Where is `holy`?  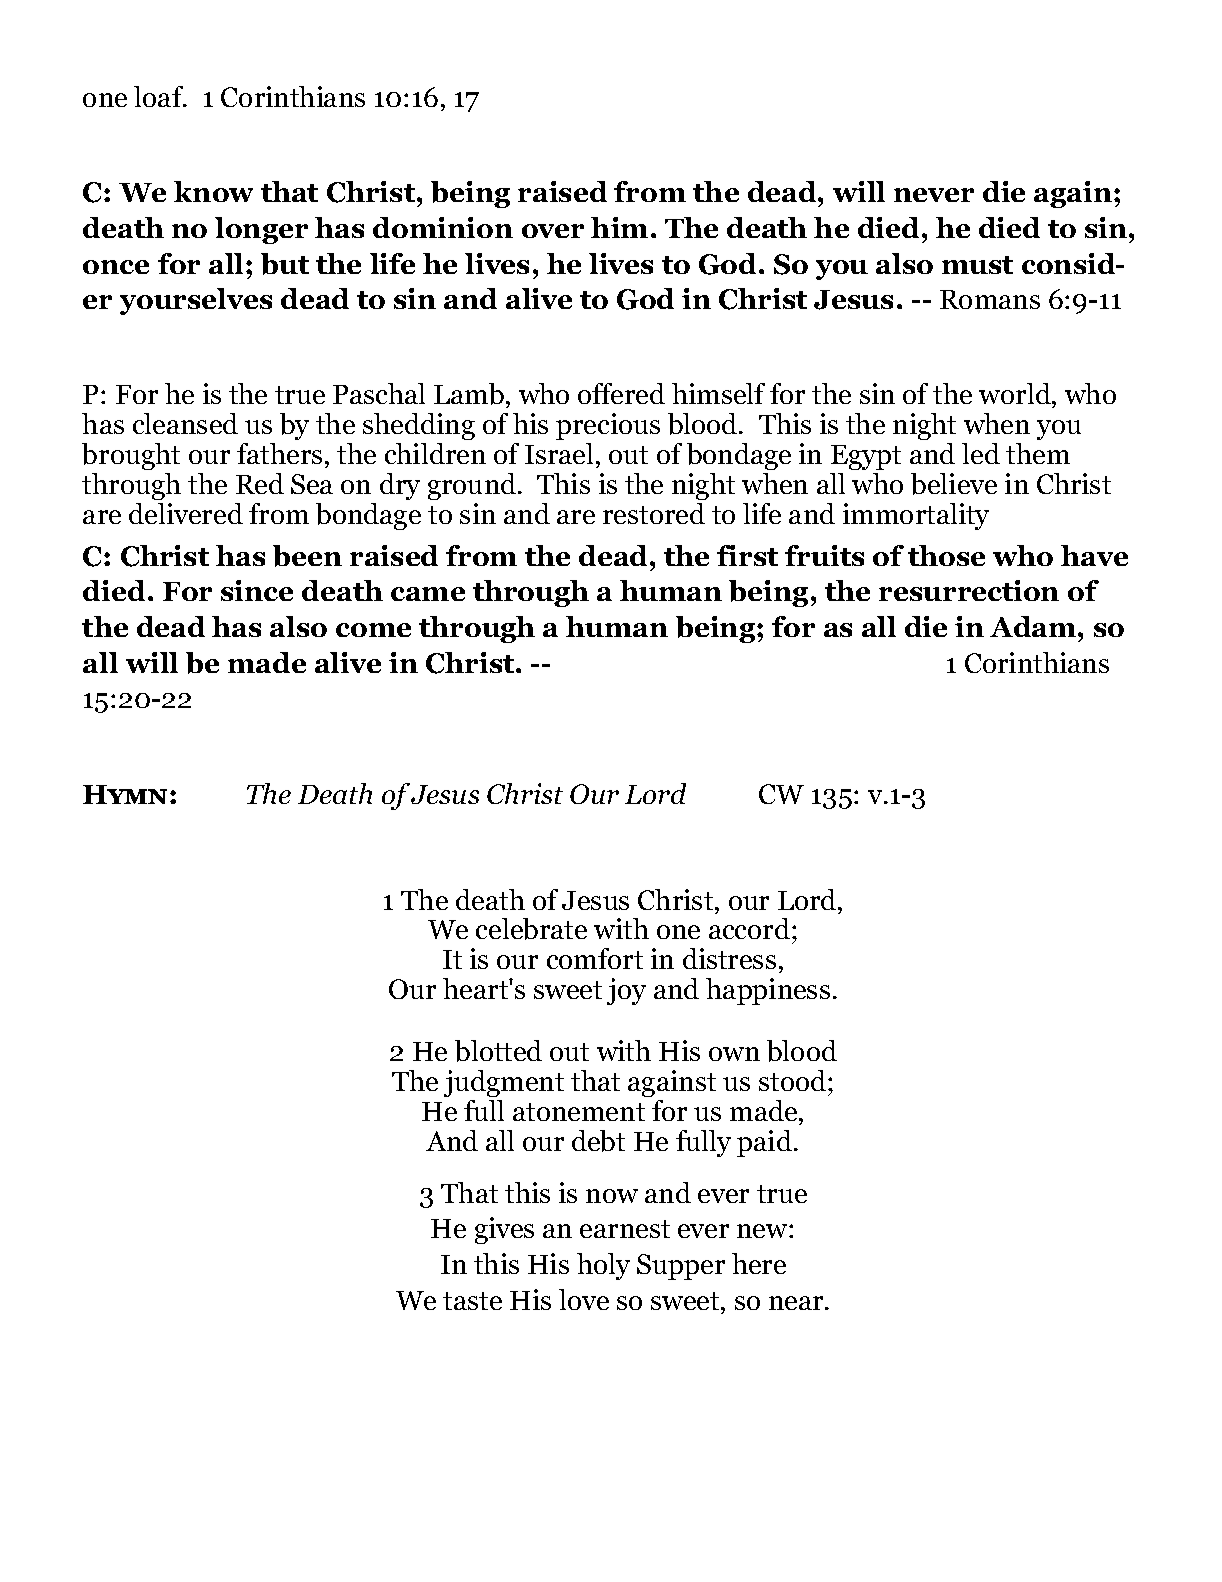
holy is located at coordinates (603, 1266).
